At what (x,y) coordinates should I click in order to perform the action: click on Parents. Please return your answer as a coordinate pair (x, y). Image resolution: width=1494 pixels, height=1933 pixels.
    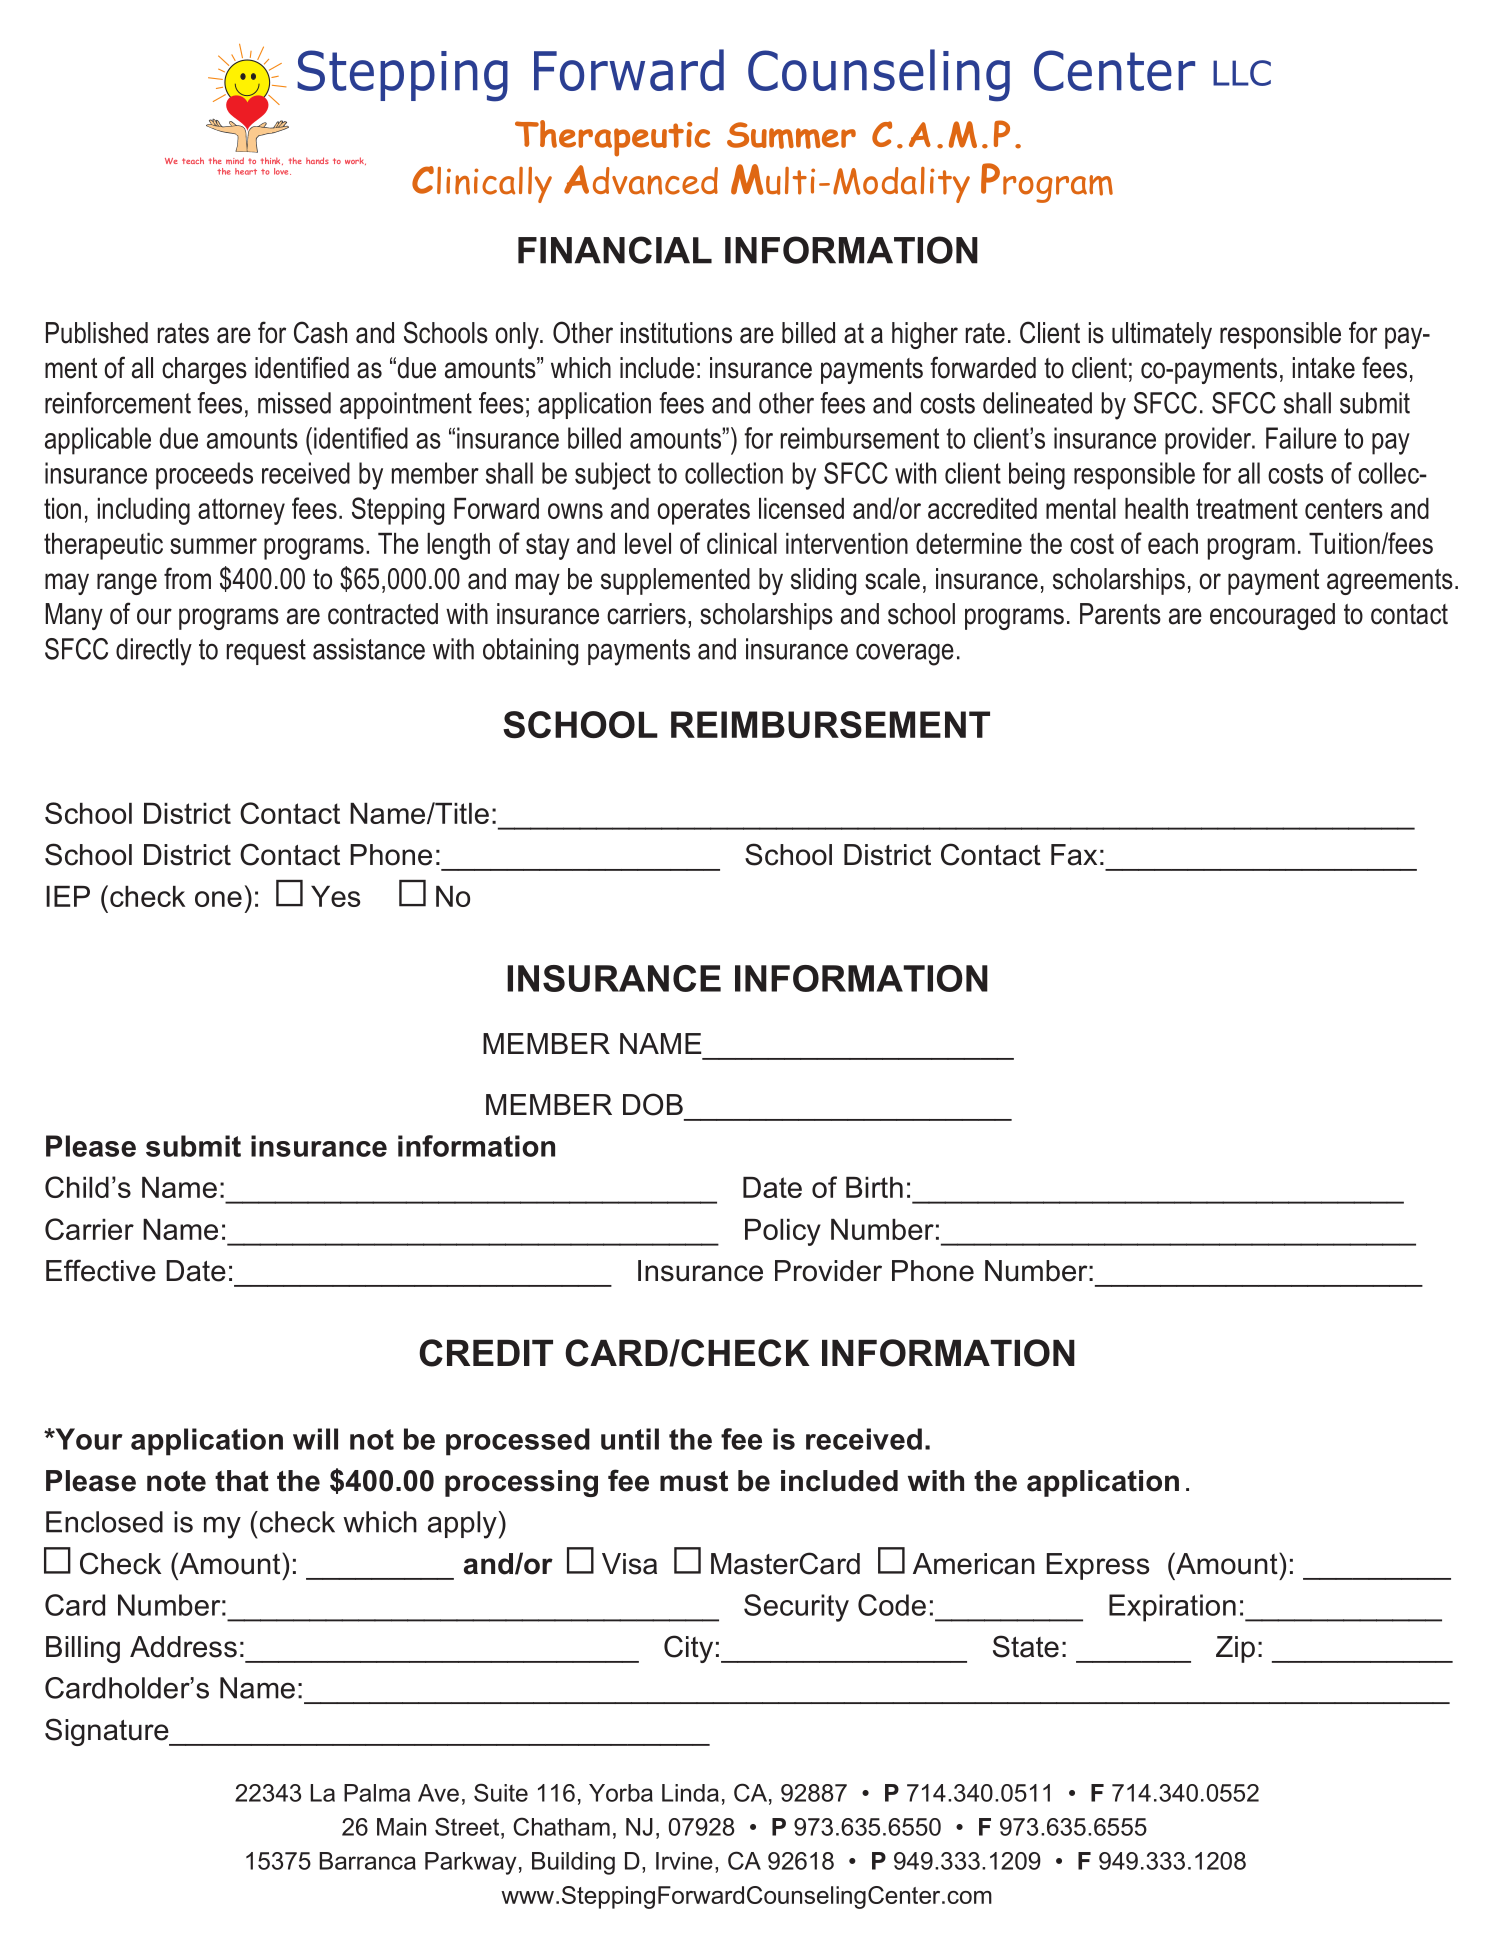
    Looking at the image, I should click on (1120, 614).
